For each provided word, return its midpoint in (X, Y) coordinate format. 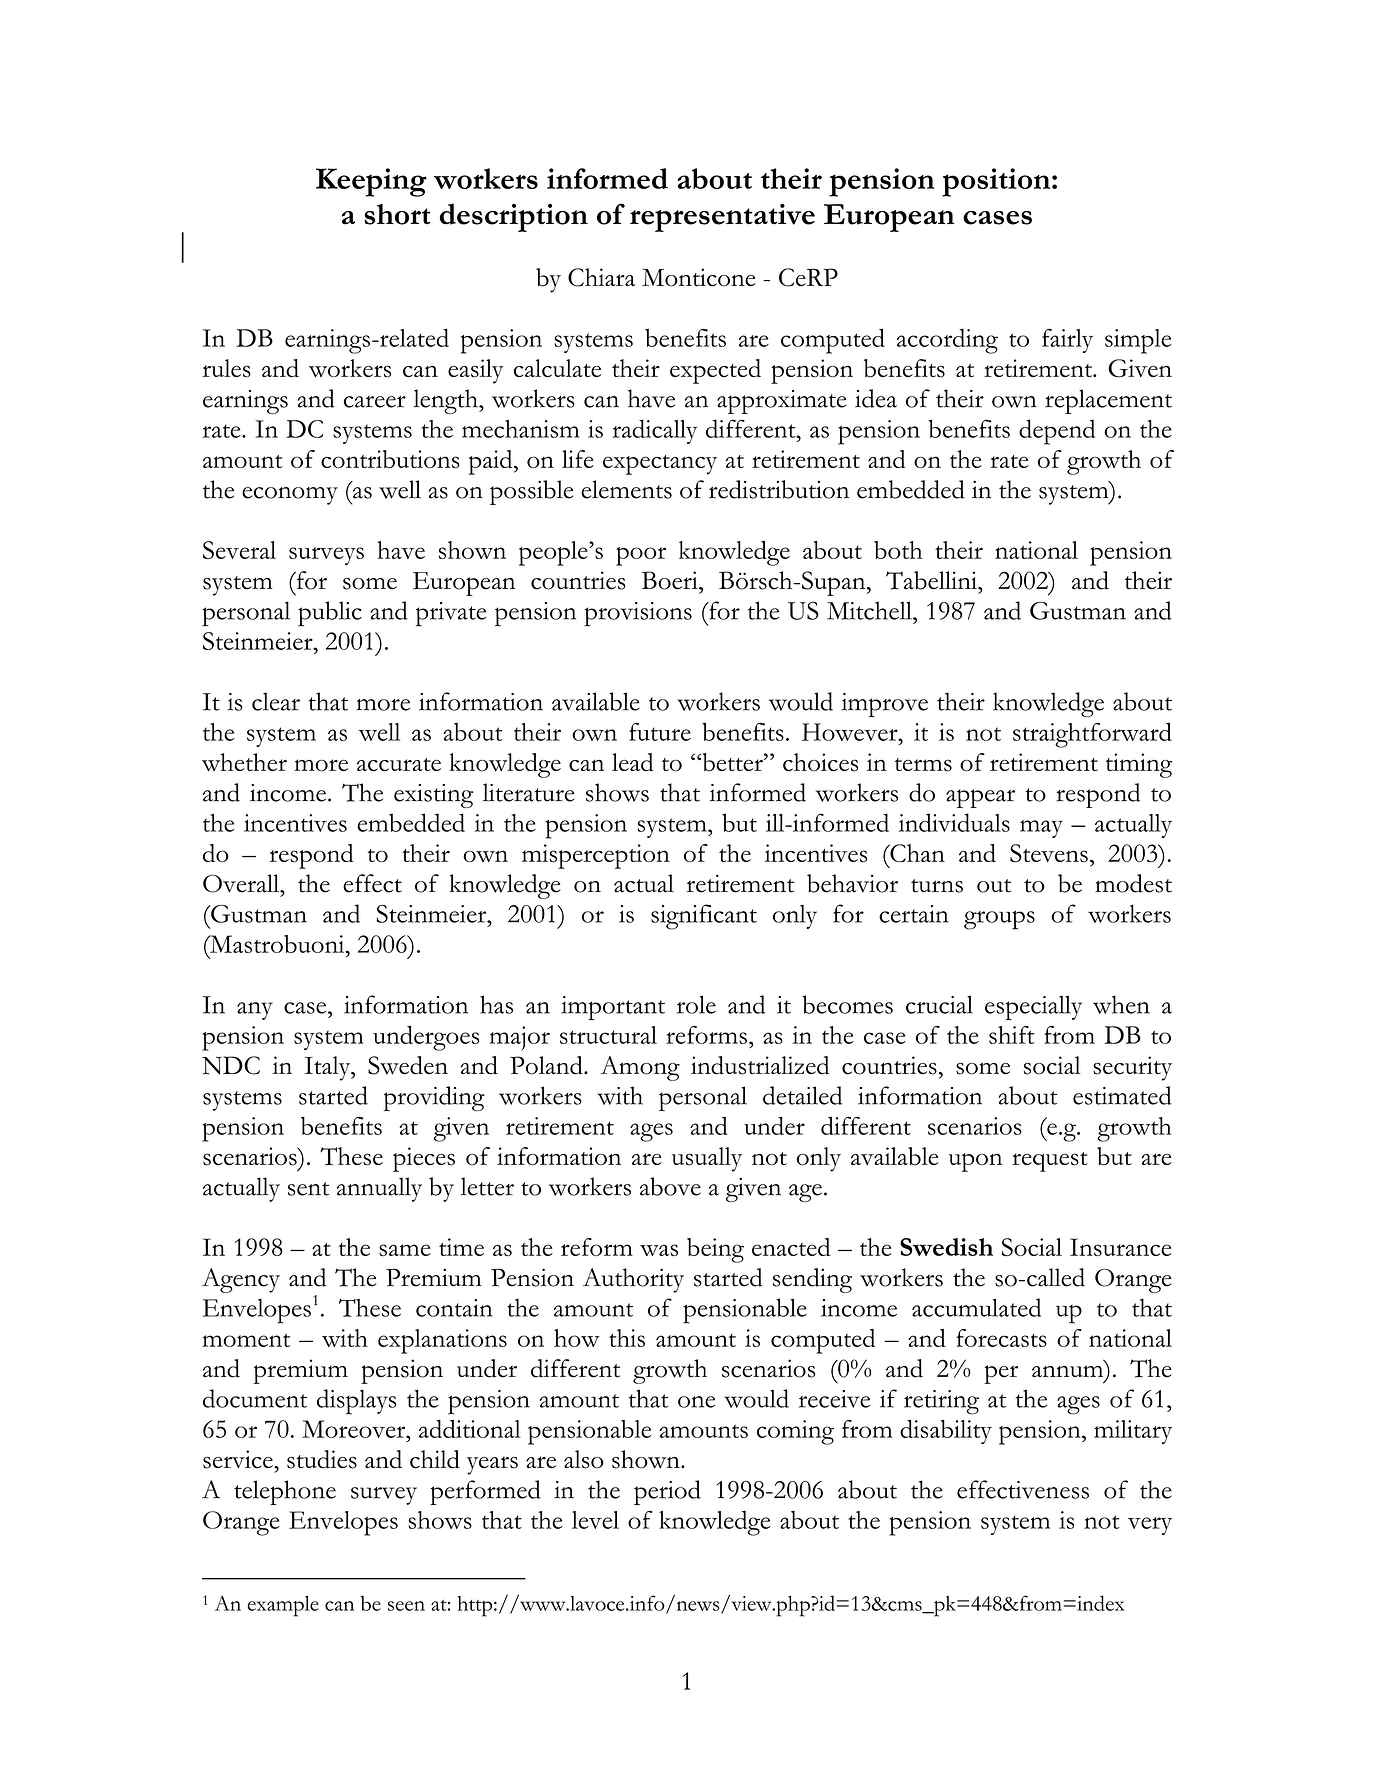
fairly (1067, 341)
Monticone (699, 277)
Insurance (1121, 1247)
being (715, 1250)
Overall (242, 883)
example (283, 1606)
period (667, 1492)
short (397, 214)
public (330, 614)
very (1150, 1526)
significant (704, 917)
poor (641, 556)
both (898, 550)
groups (999, 920)
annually (379, 1189)
